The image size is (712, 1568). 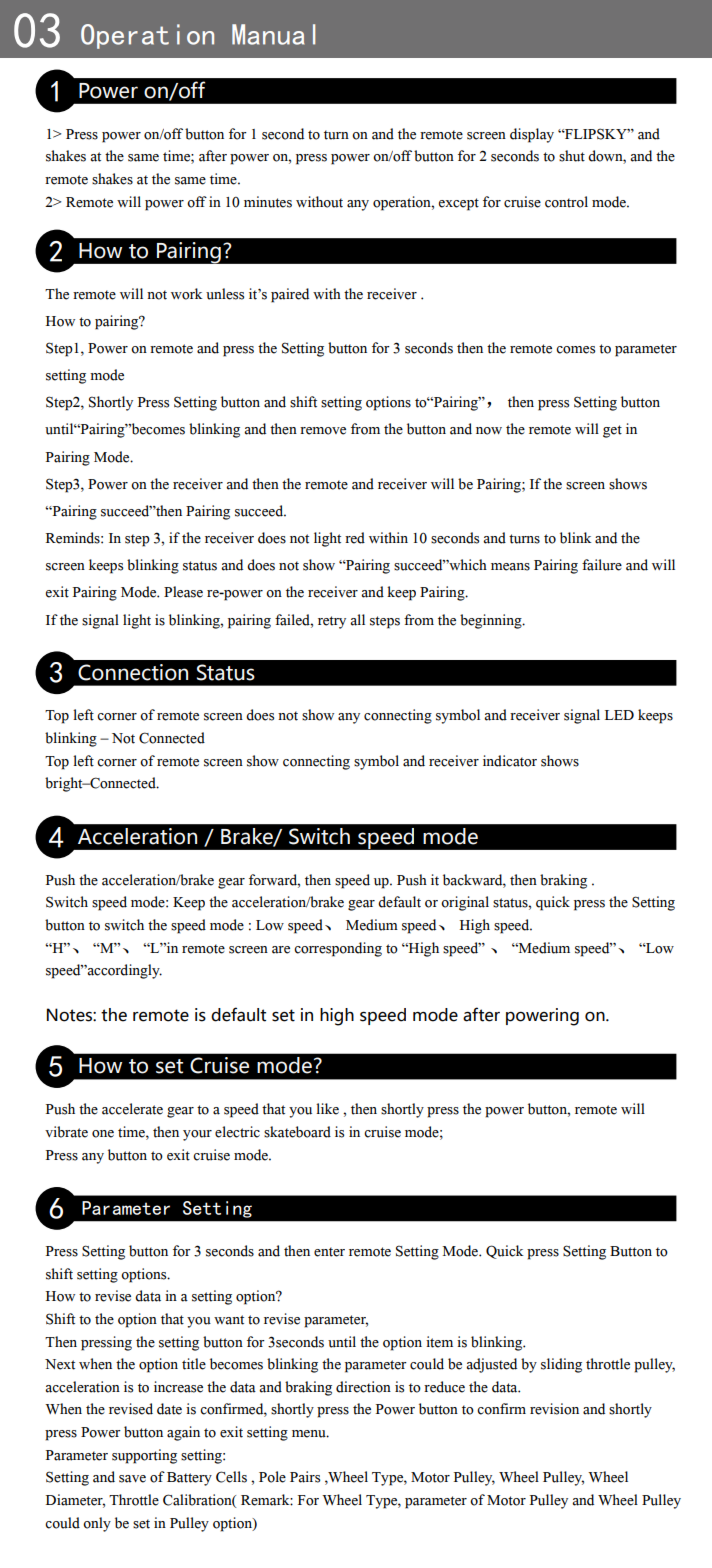 I want to click on save, so click(x=132, y=1479).
